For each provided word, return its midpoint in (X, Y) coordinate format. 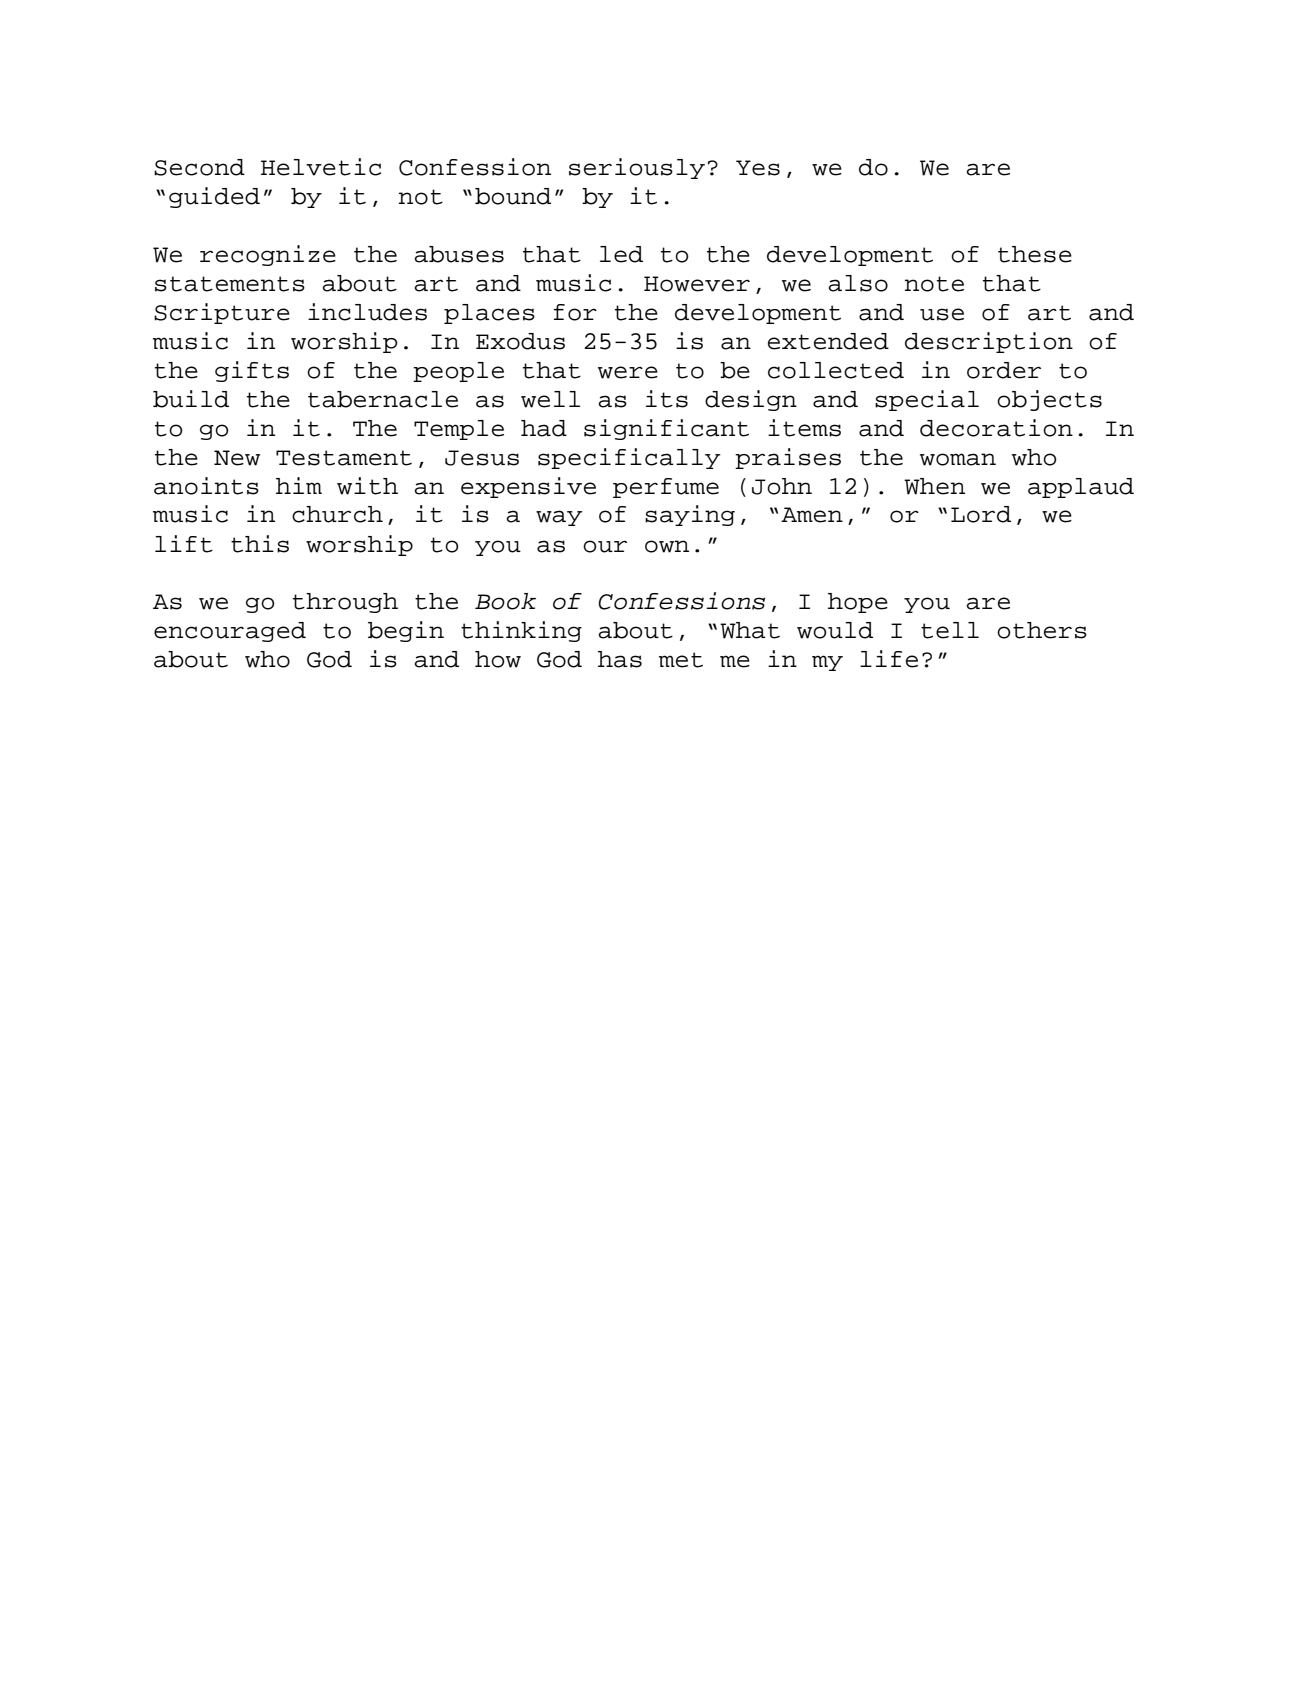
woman (958, 459)
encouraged (230, 632)
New (237, 458)
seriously (637, 168)
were (628, 372)
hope (858, 603)
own (667, 546)
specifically (629, 458)
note (934, 284)
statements (230, 284)
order (1004, 370)
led (621, 254)
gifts (252, 371)
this (260, 544)
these (1035, 254)
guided (214, 197)
